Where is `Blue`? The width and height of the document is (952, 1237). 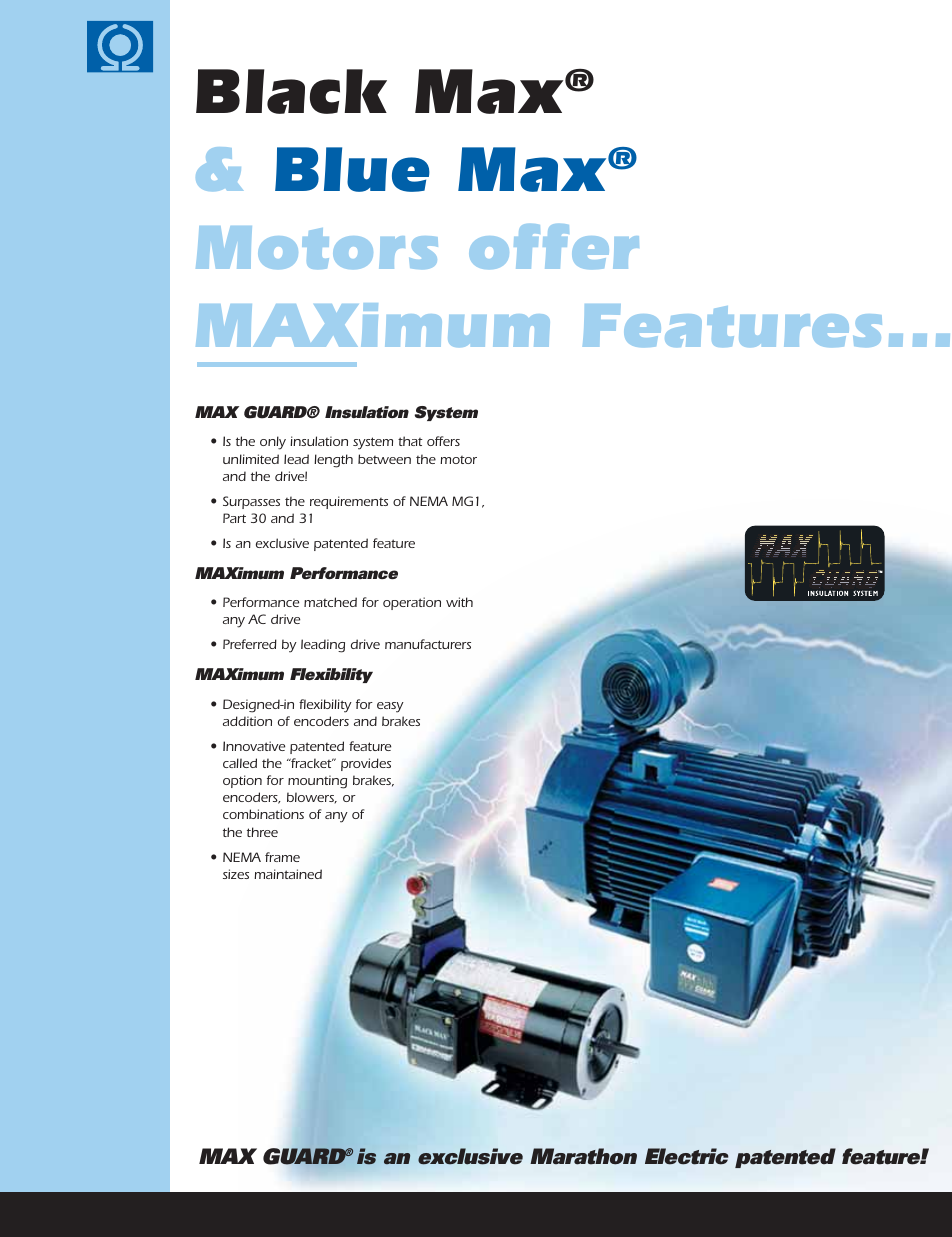 Blue is located at coordinates (352, 169).
